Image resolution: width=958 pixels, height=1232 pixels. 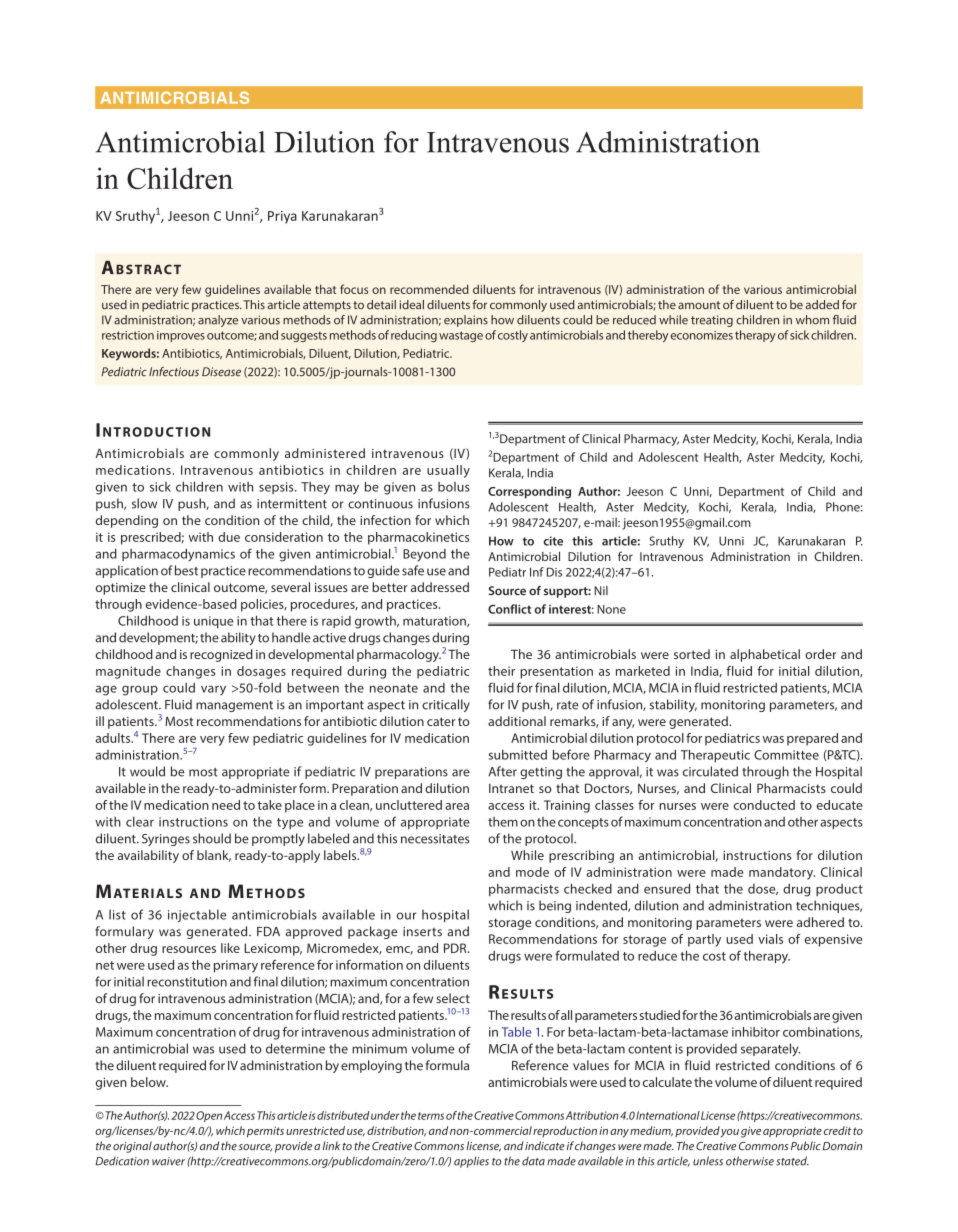 What do you see at coordinates (471, 1162) in the page?
I see `applies` at bounding box center [471, 1162].
